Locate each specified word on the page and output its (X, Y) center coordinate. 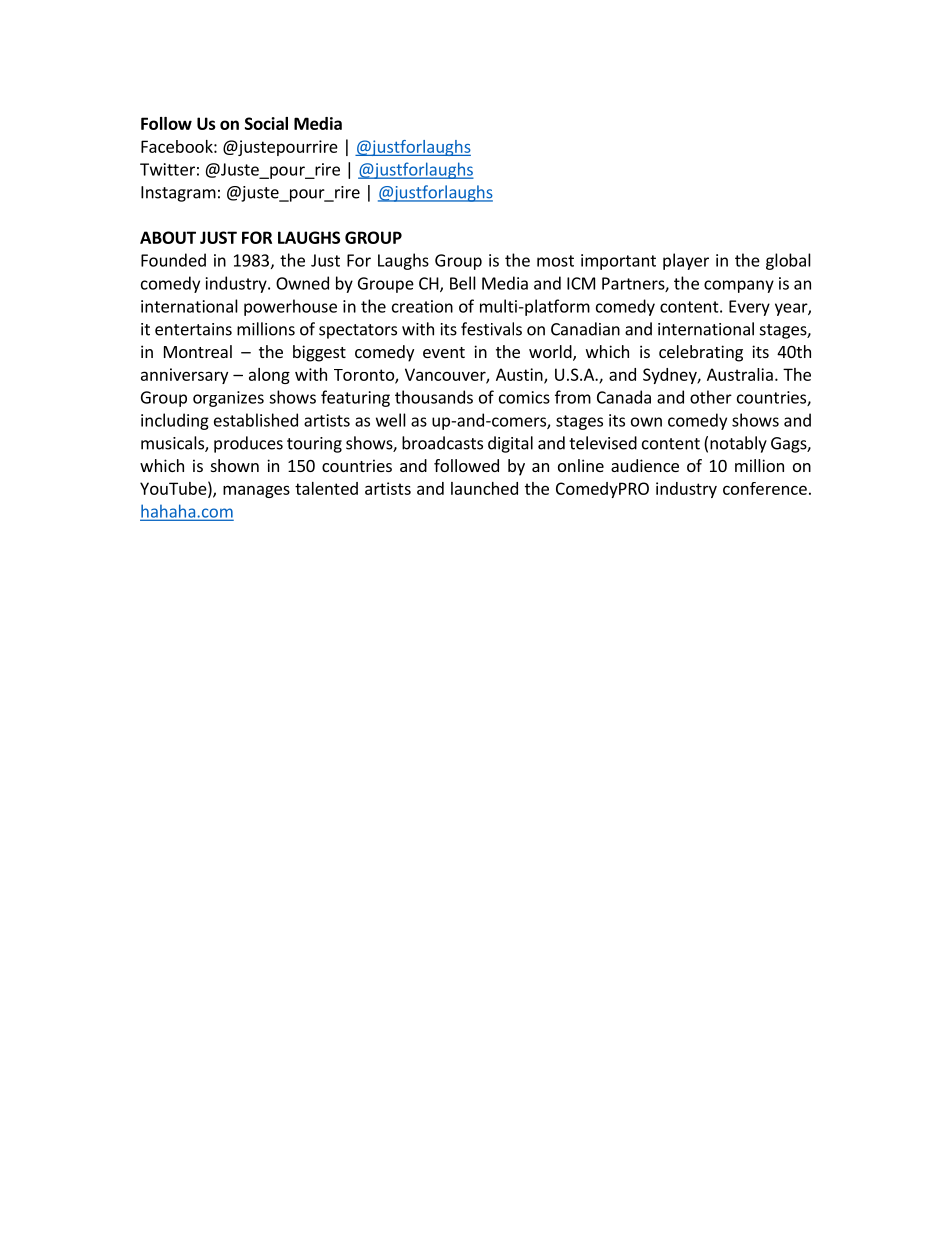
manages (256, 491)
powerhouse (290, 307)
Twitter (167, 169)
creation (422, 306)
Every (749, 308)
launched (484, 488)
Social (266, 123)
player (686, 261)
